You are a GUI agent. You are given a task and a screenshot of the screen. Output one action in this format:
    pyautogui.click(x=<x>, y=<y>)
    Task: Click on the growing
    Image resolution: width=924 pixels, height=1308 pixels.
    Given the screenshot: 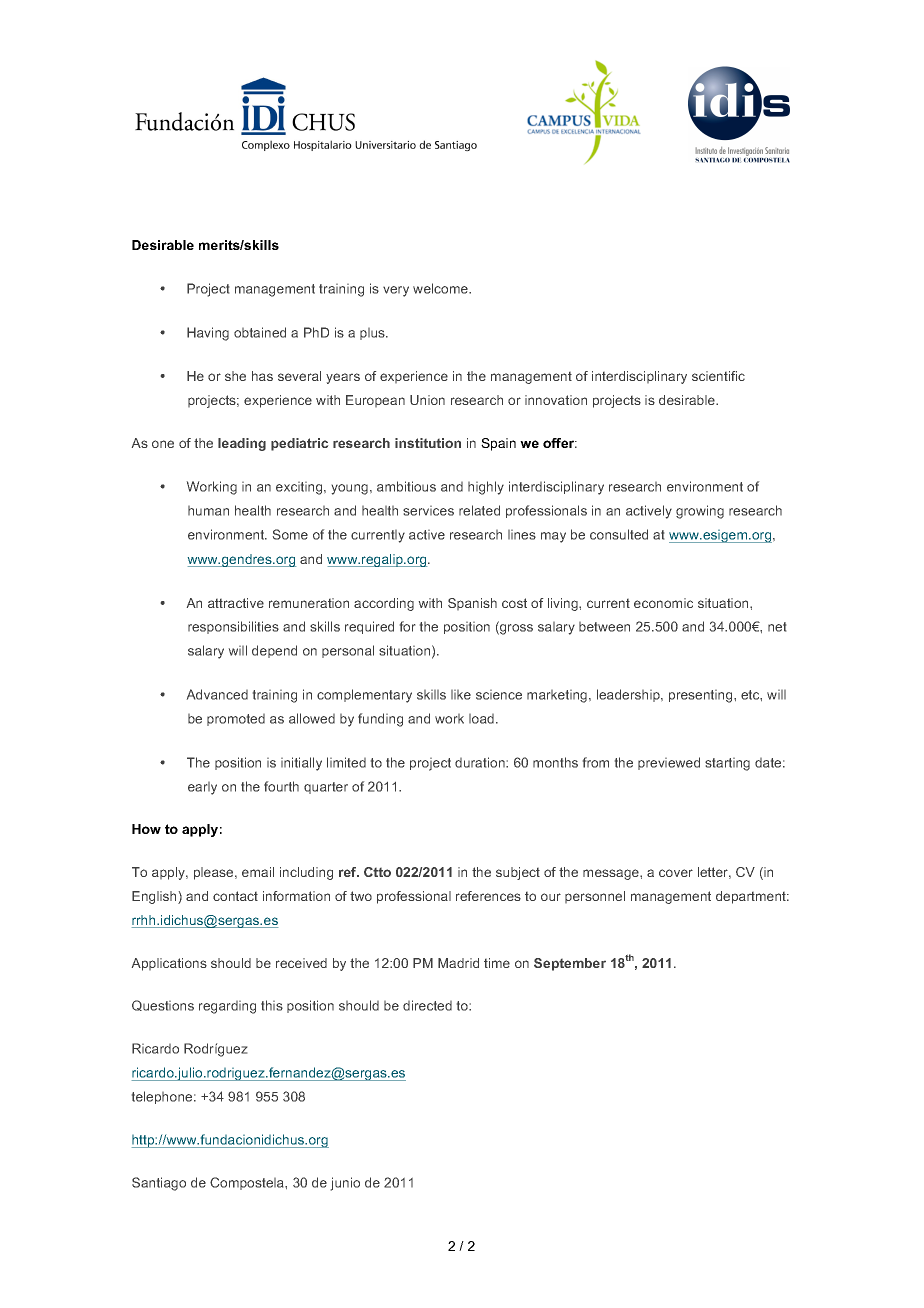 What is the action you would take?
    pyautogui.click(x=700, y=512)
